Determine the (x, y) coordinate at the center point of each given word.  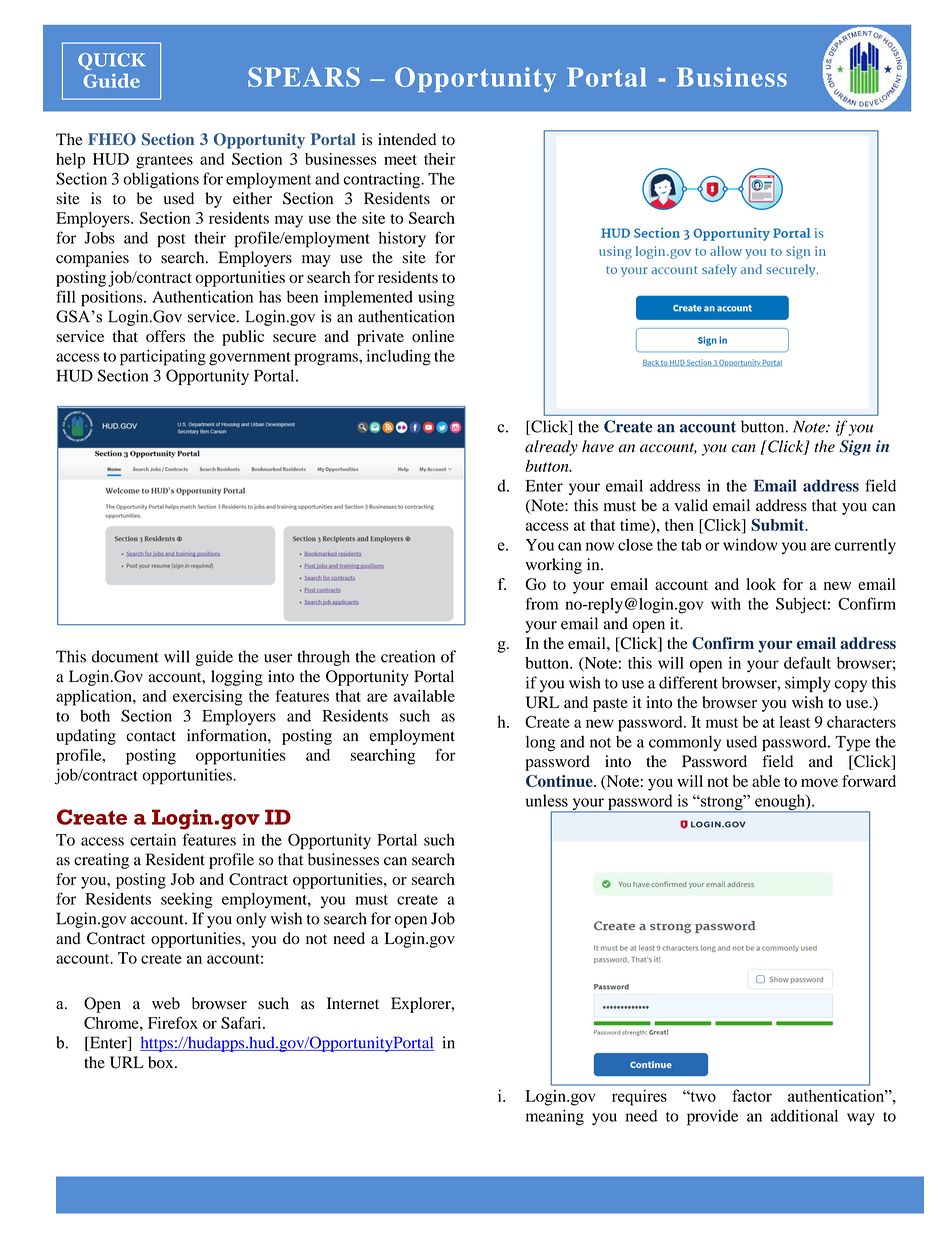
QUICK (112, 61)
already (551, 448)
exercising (208, 698)
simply (808, 684)
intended (407, 139)
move (819, 782)
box (162, 1062)
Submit (779, 524)
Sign (855, 448)
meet (400, 160)
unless (547, 800)
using (437, 299)
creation (408, 656)
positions (113, 299)
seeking (187, 901)
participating (163, 358)
